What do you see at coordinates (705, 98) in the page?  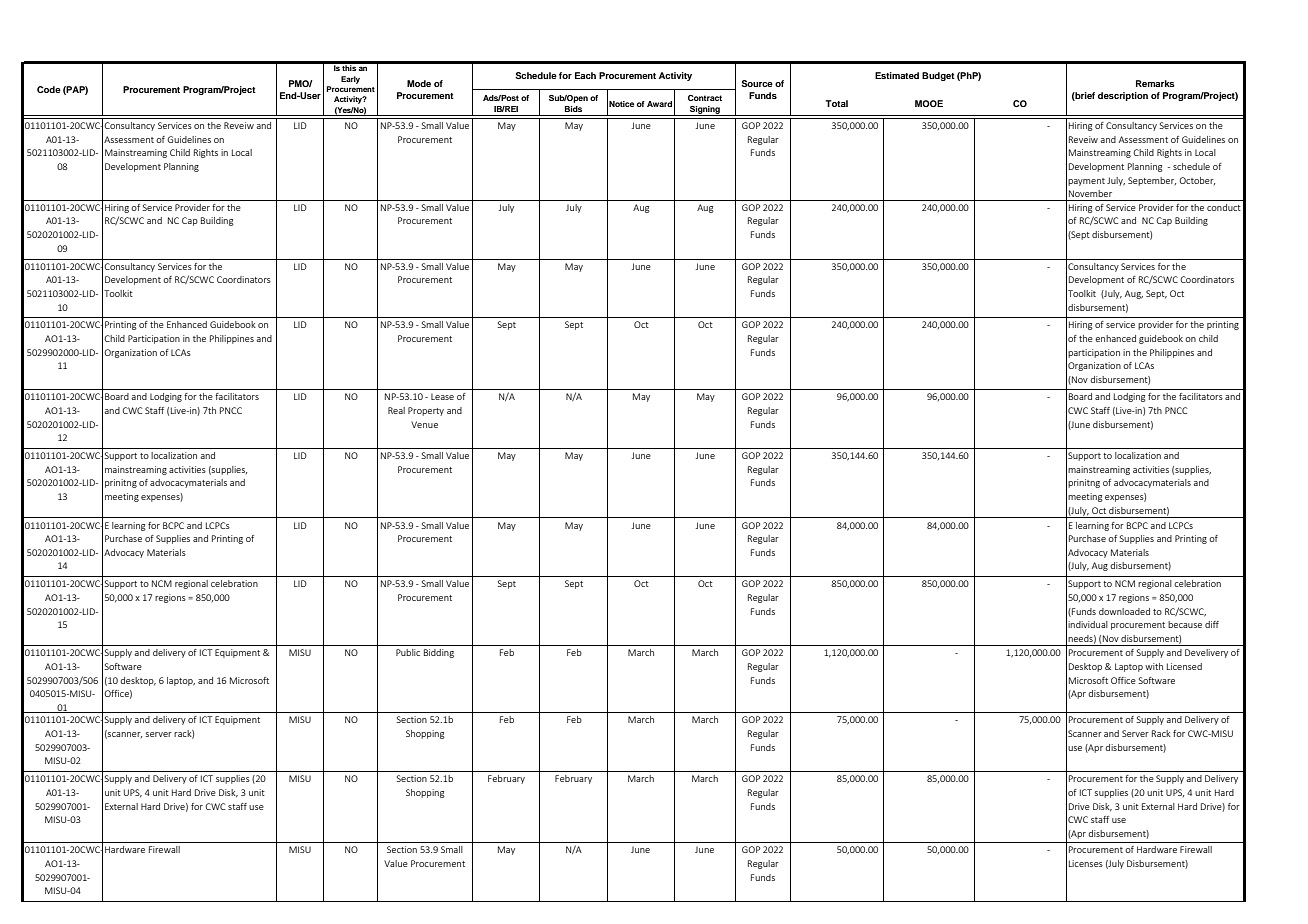 I see `Contract` at bounding box center [705, 98].
